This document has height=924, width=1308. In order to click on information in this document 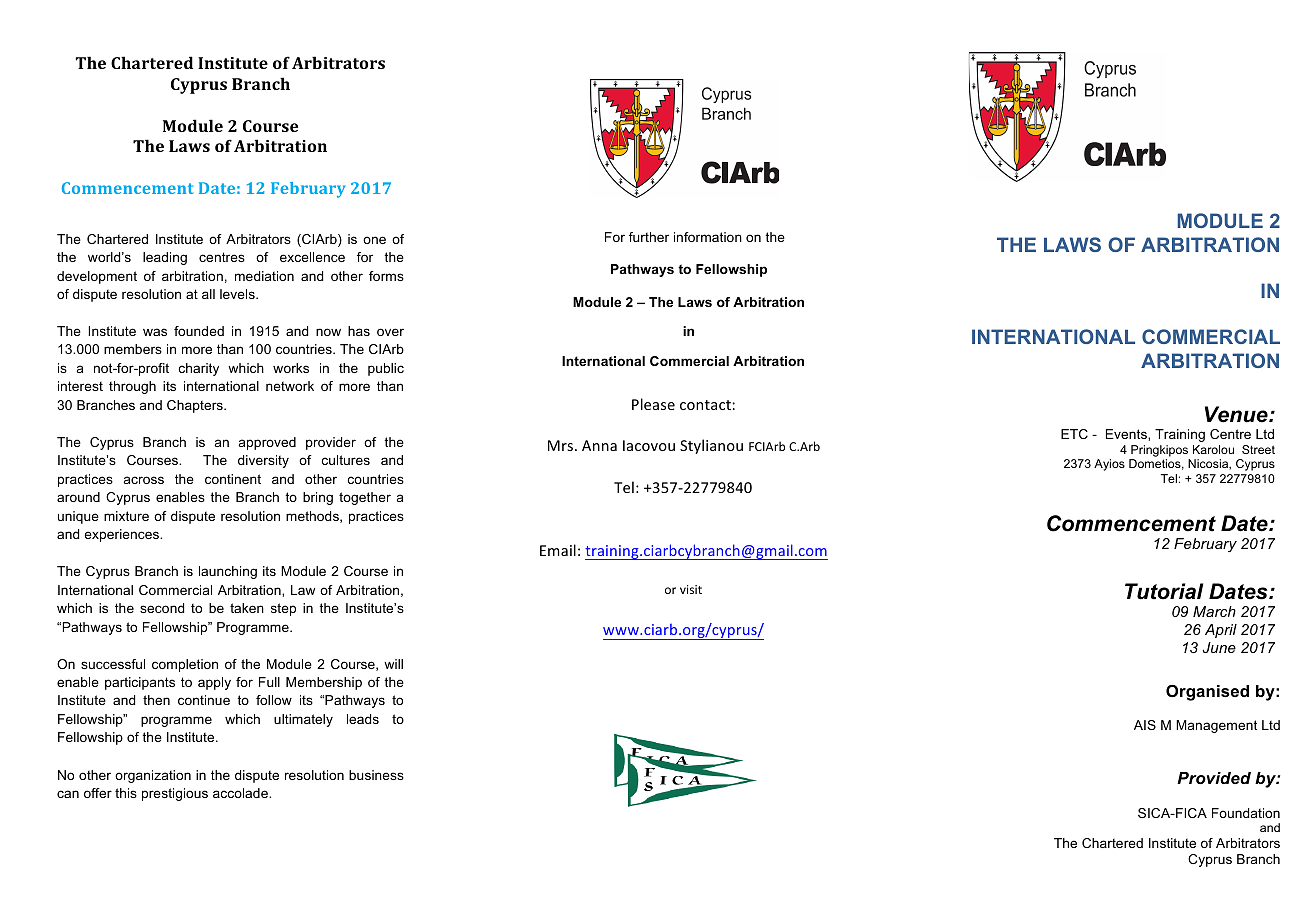, I will do `click(708, 237)`.
